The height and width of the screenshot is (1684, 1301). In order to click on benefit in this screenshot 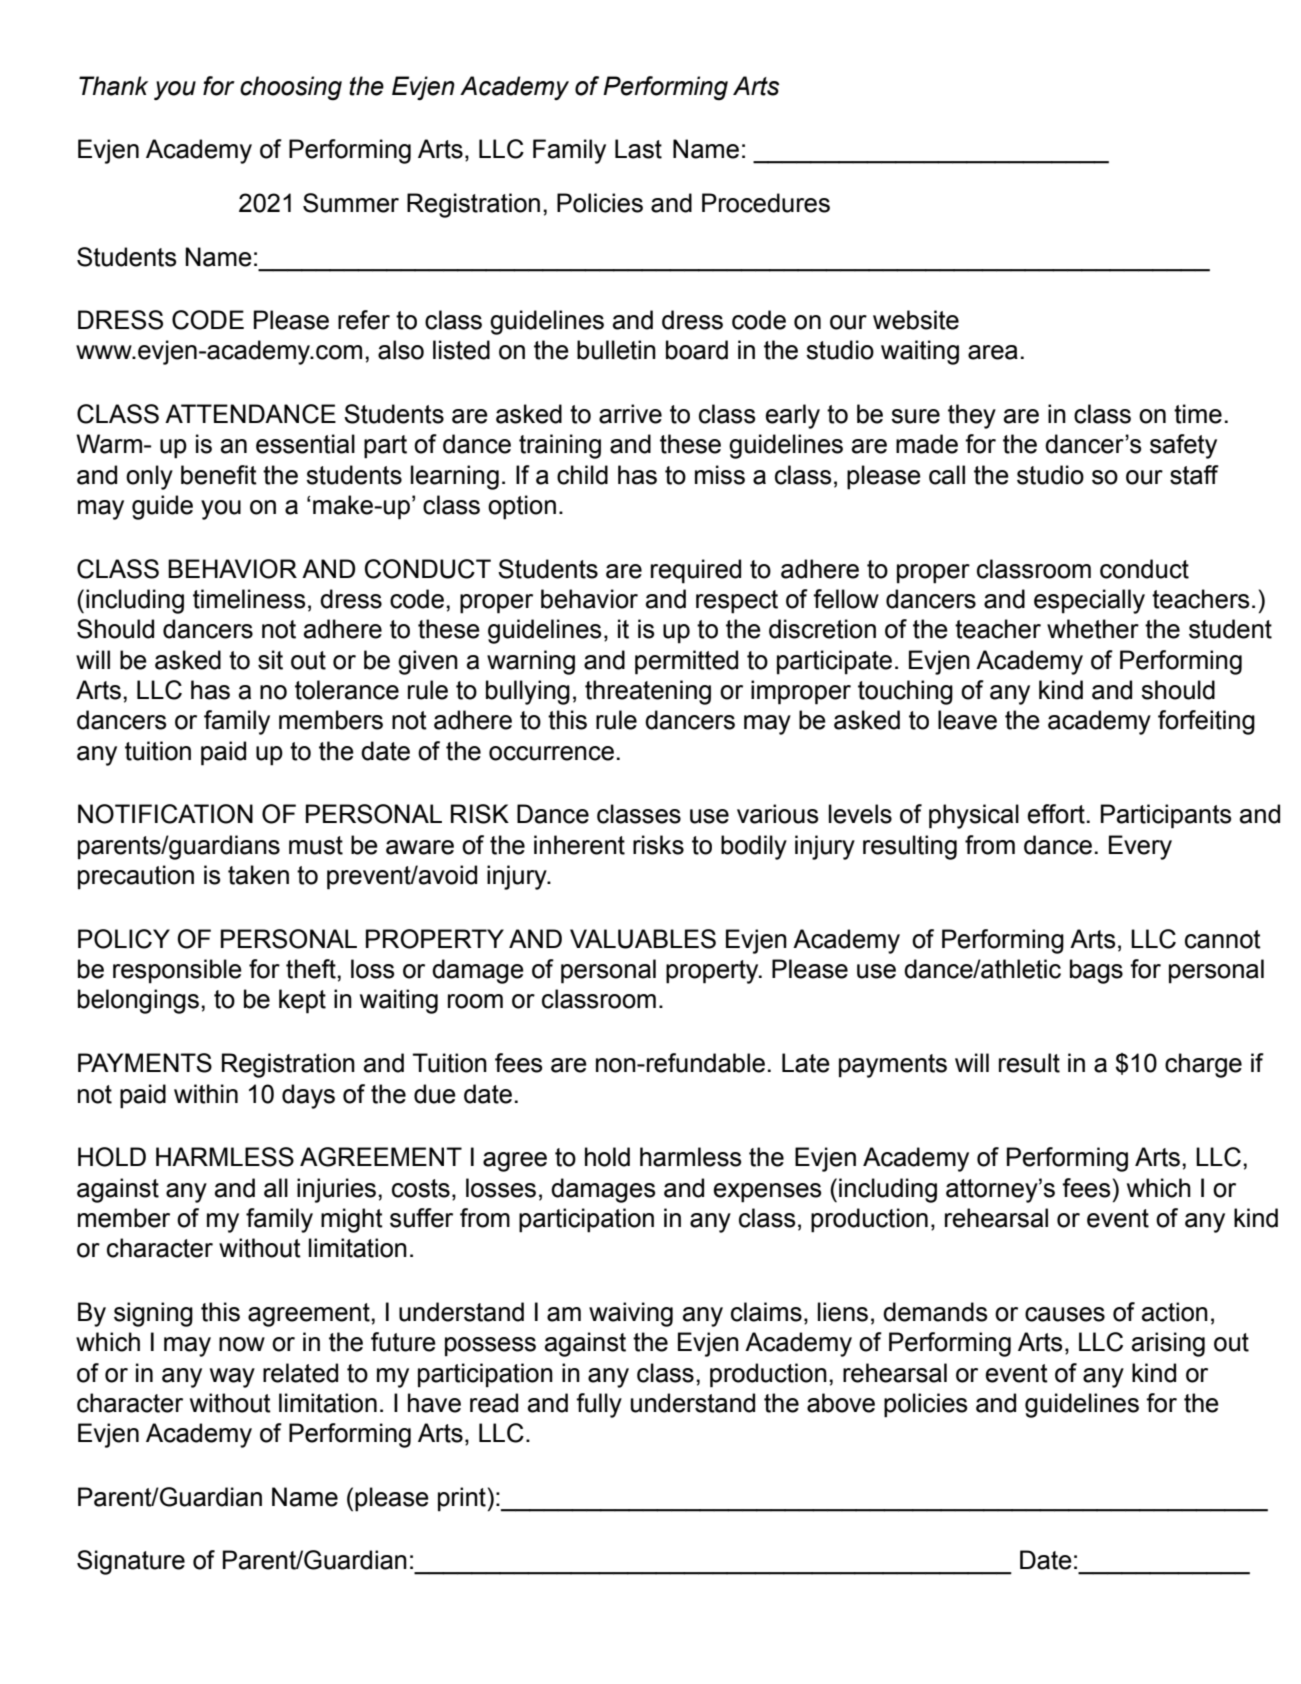, I will do `click(219, 475)`.
